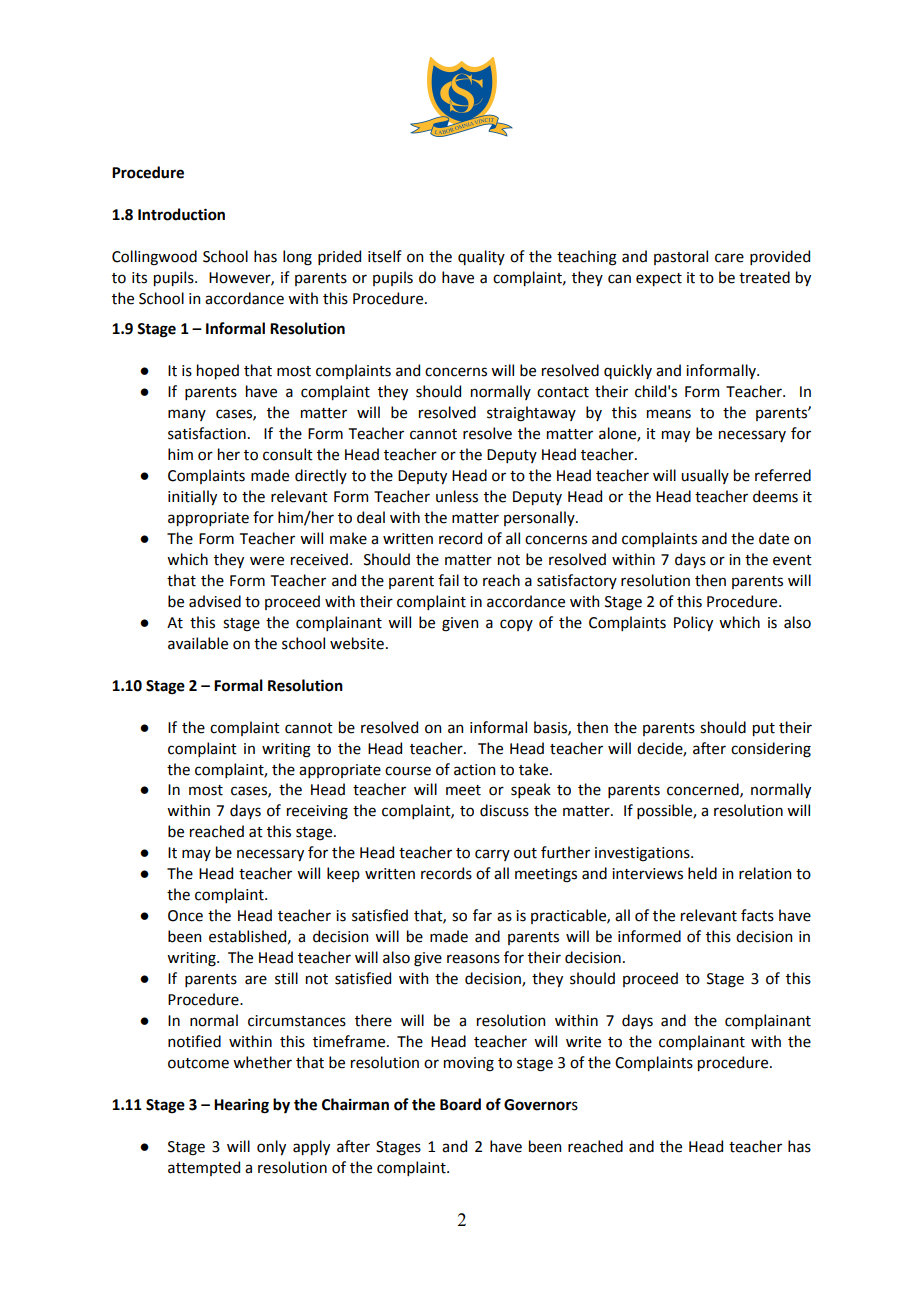 The image size is (924, 1308). I want to click on Policy, so click(693, 623).
